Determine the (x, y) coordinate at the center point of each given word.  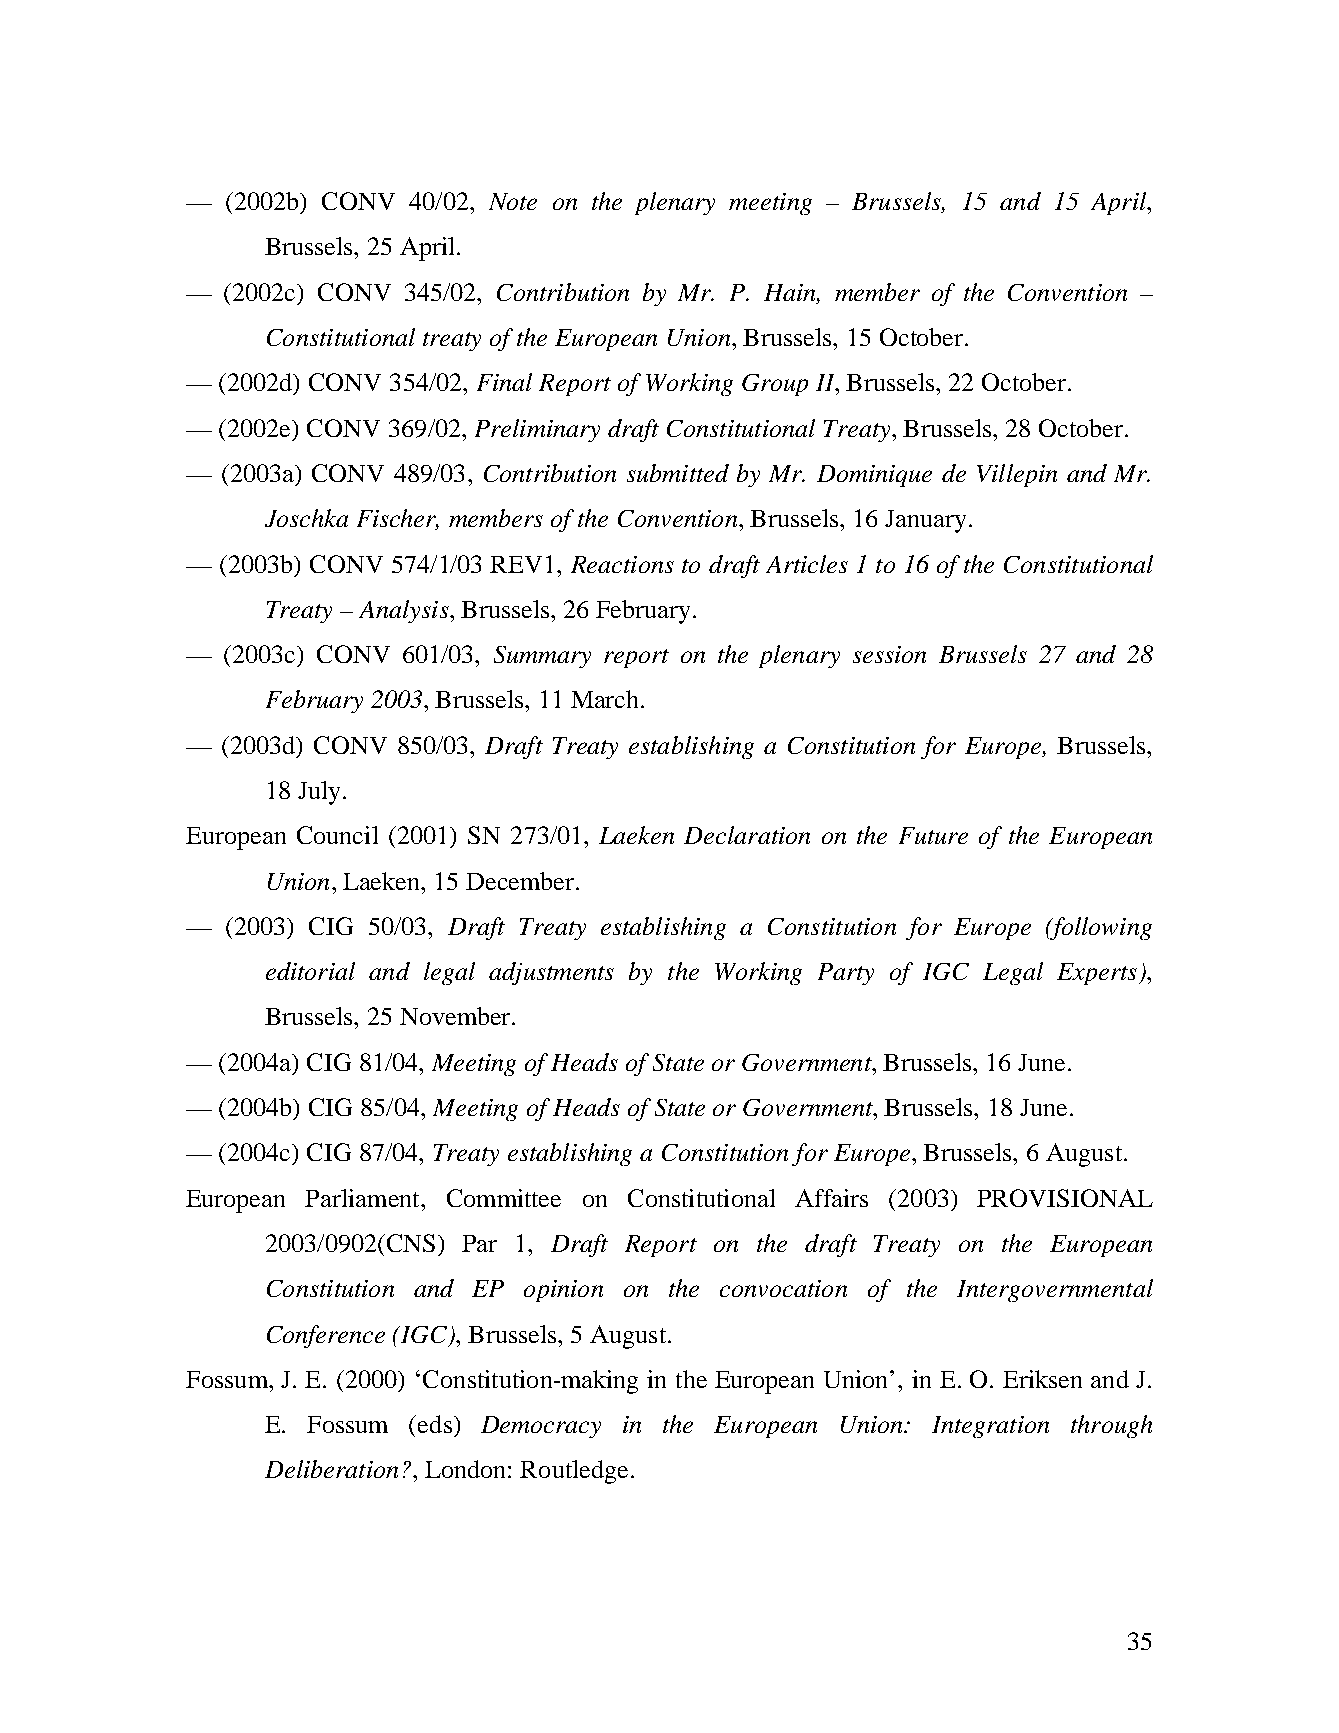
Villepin (1017, 475)
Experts (1097, 974)
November (456, 1016)
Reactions (622, 564)
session (889, 654)
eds (435, 1424)
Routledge (574, 1472)
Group (775, 385)
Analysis (405, 611)
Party (846, 974)
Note (513, 201)
